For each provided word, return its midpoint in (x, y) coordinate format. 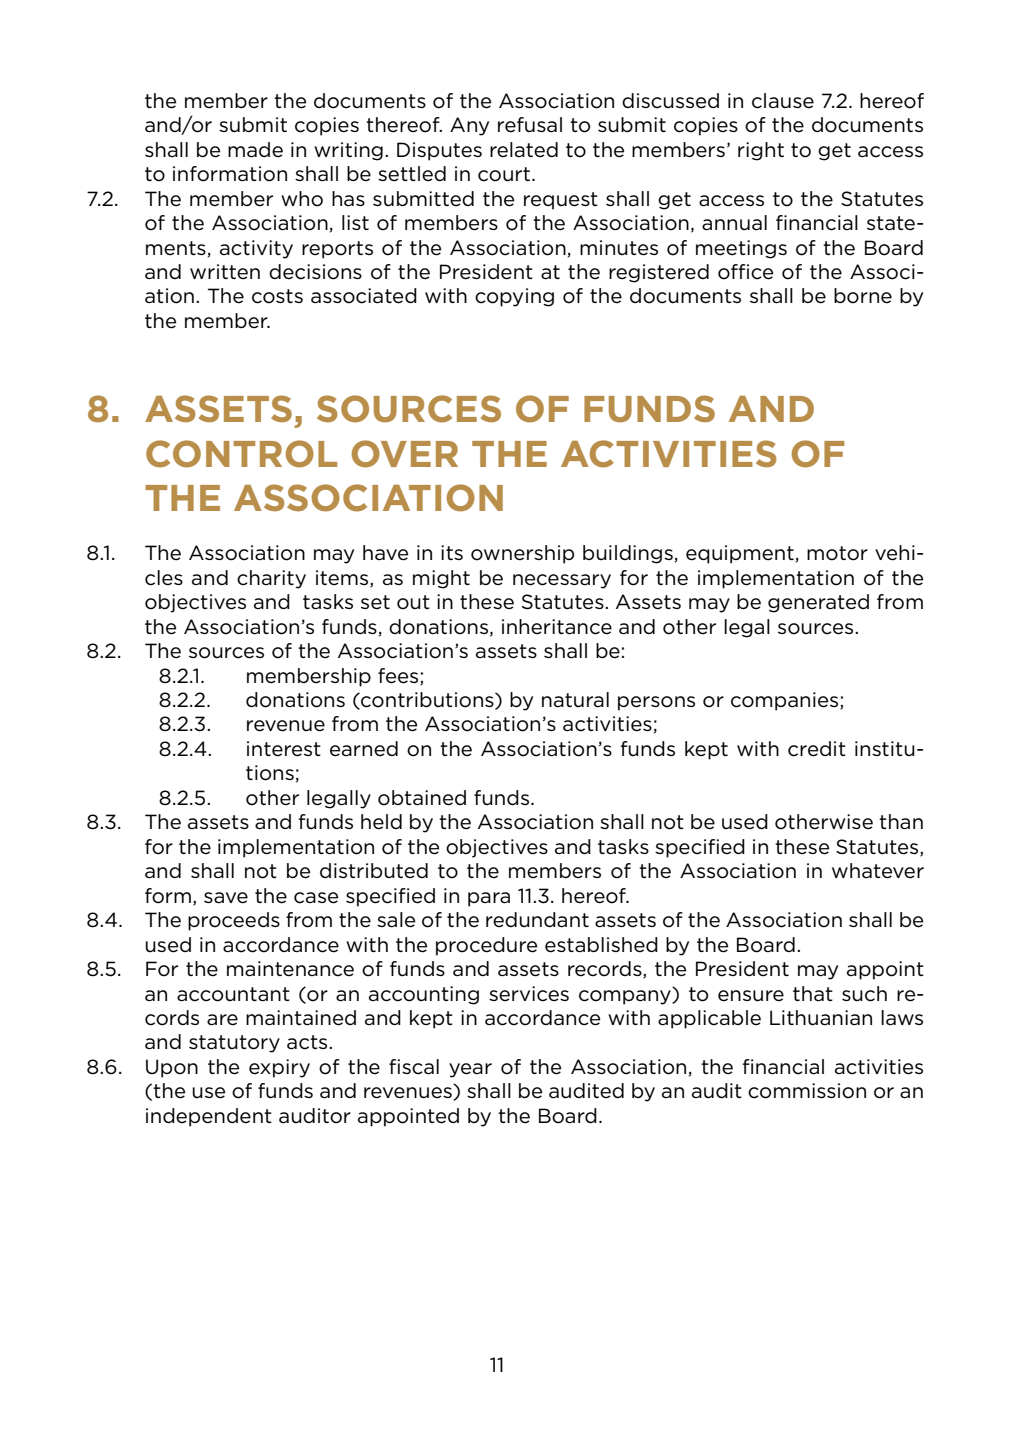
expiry (279, 1068)
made (255, 150)
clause (783, 101)
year (470, 1070)
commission (807, 1091)
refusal (530, 125)
